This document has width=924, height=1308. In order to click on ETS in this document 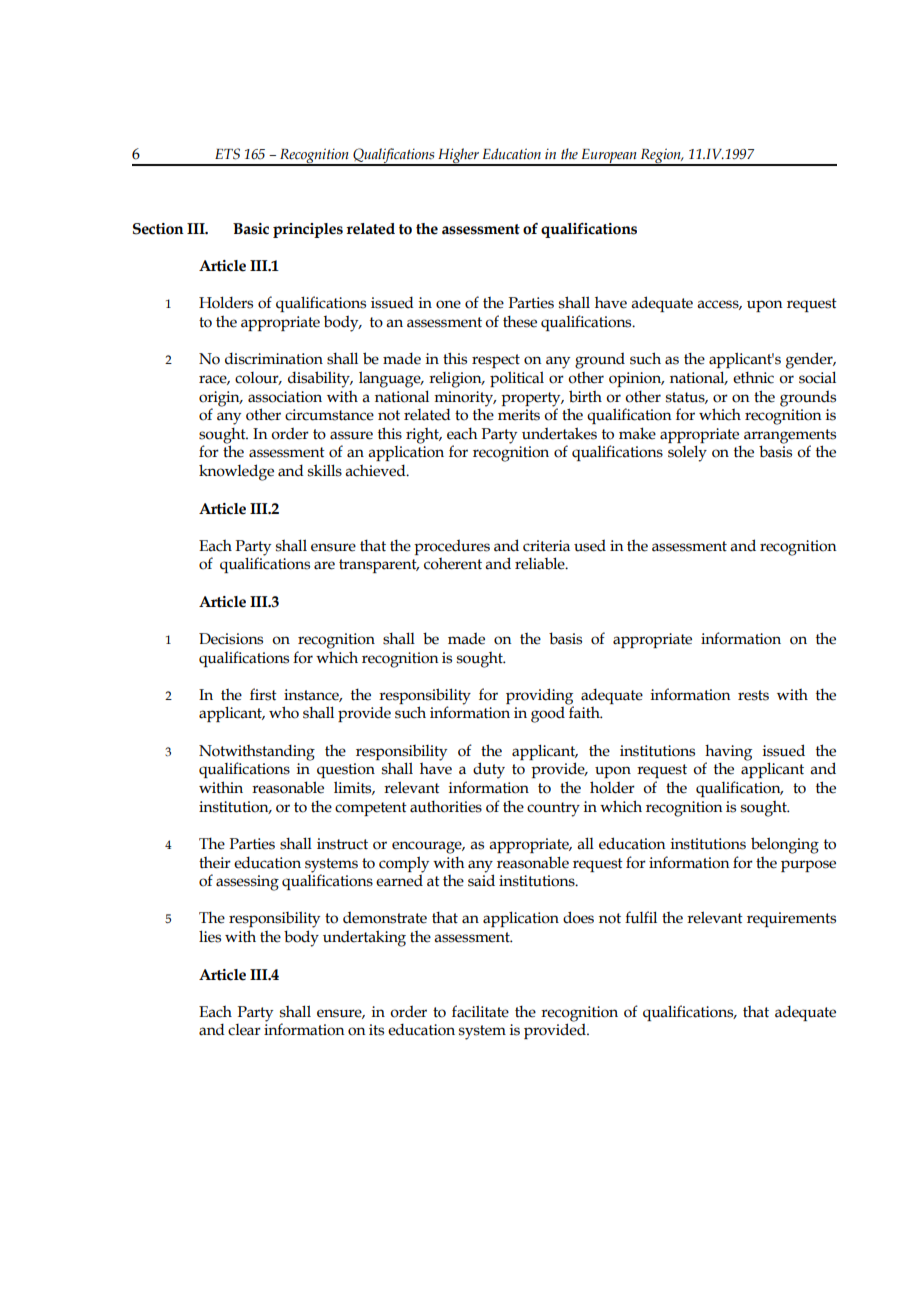, I will do `click(227, 154)`.
